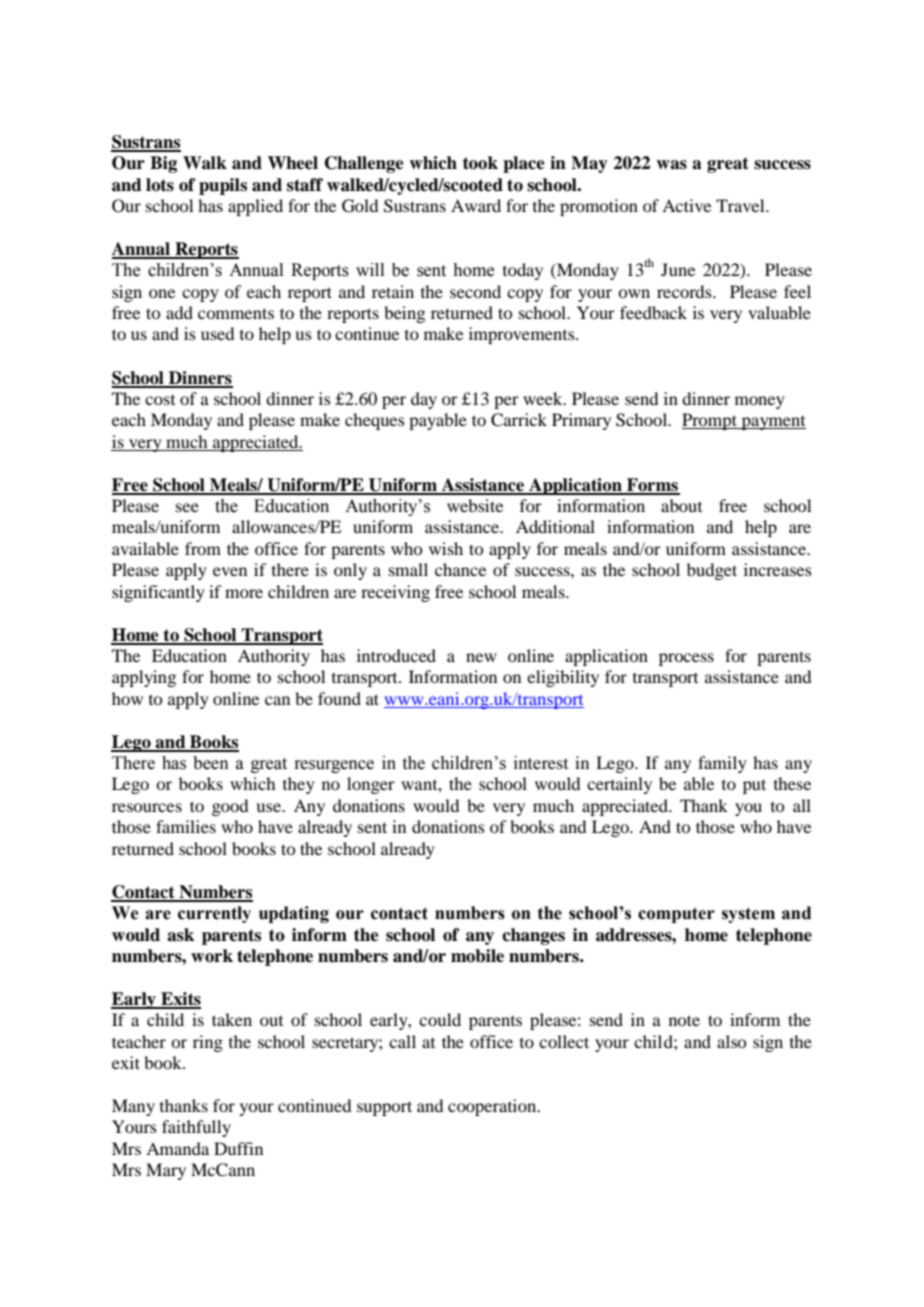 The image size is (924, 1307). I want to click on more, so click(244, 593).
